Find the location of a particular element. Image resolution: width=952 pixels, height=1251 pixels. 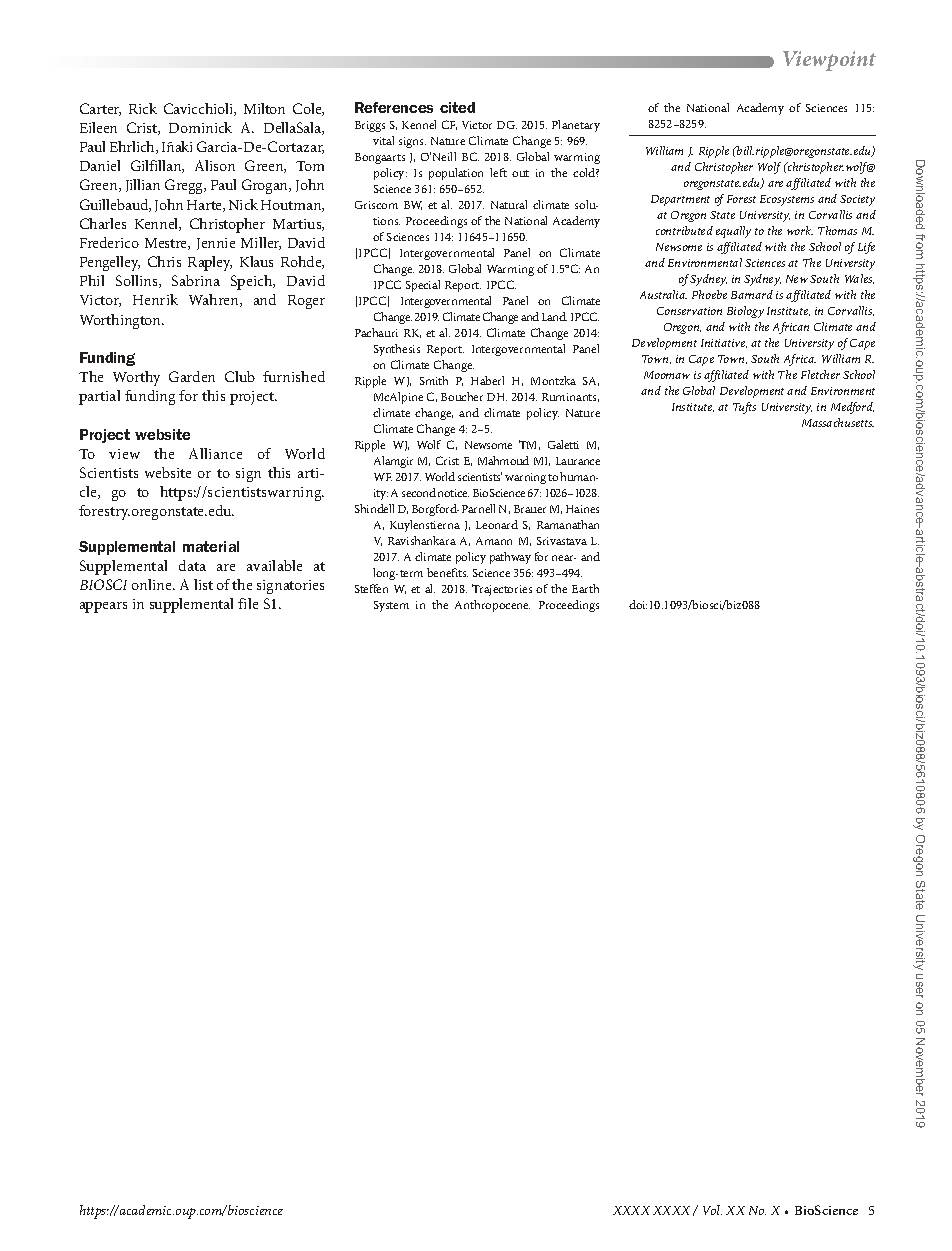

Anthropocene is located at coordinates (492, 606).
